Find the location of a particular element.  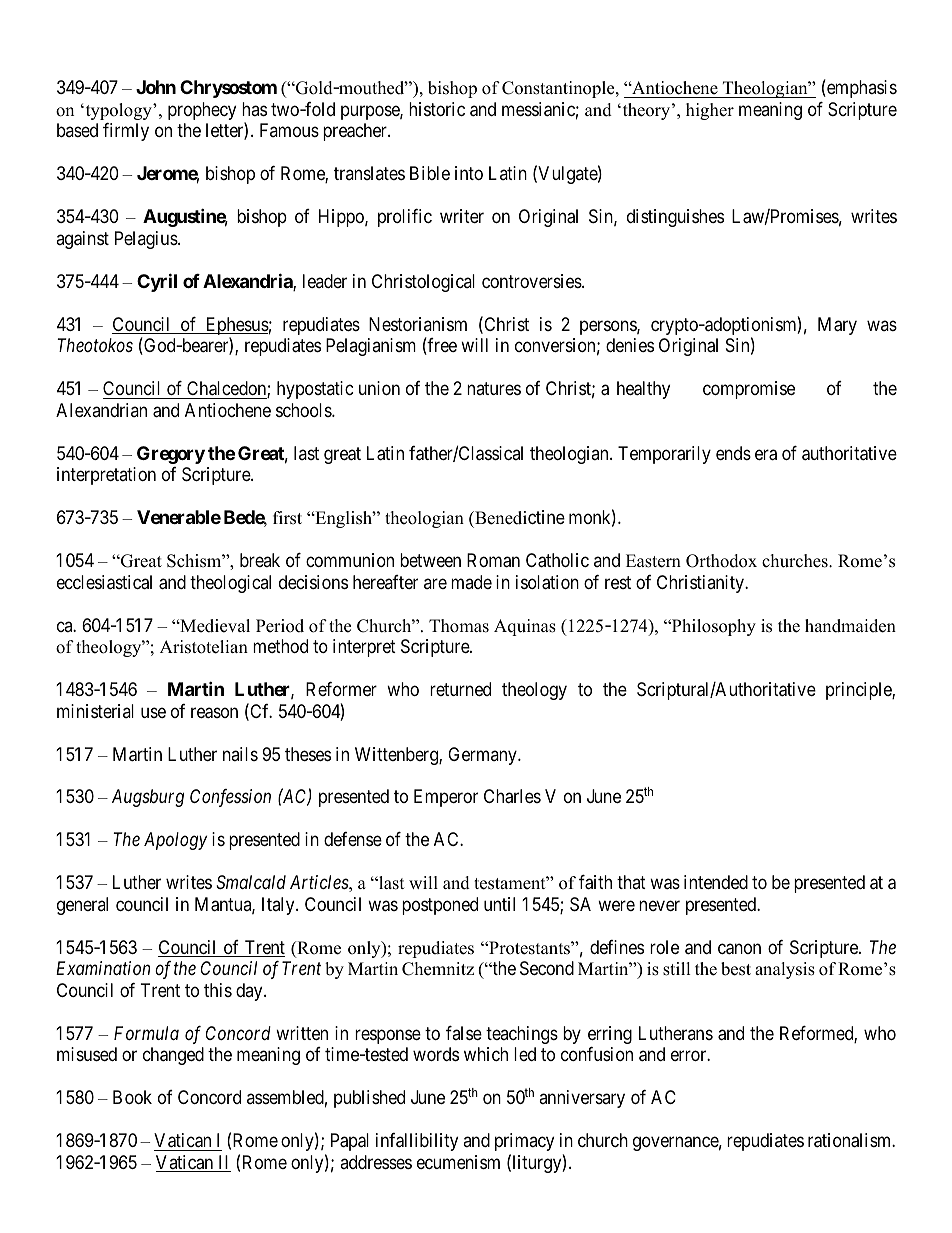

Book is located at coordinates (132, 1097).
